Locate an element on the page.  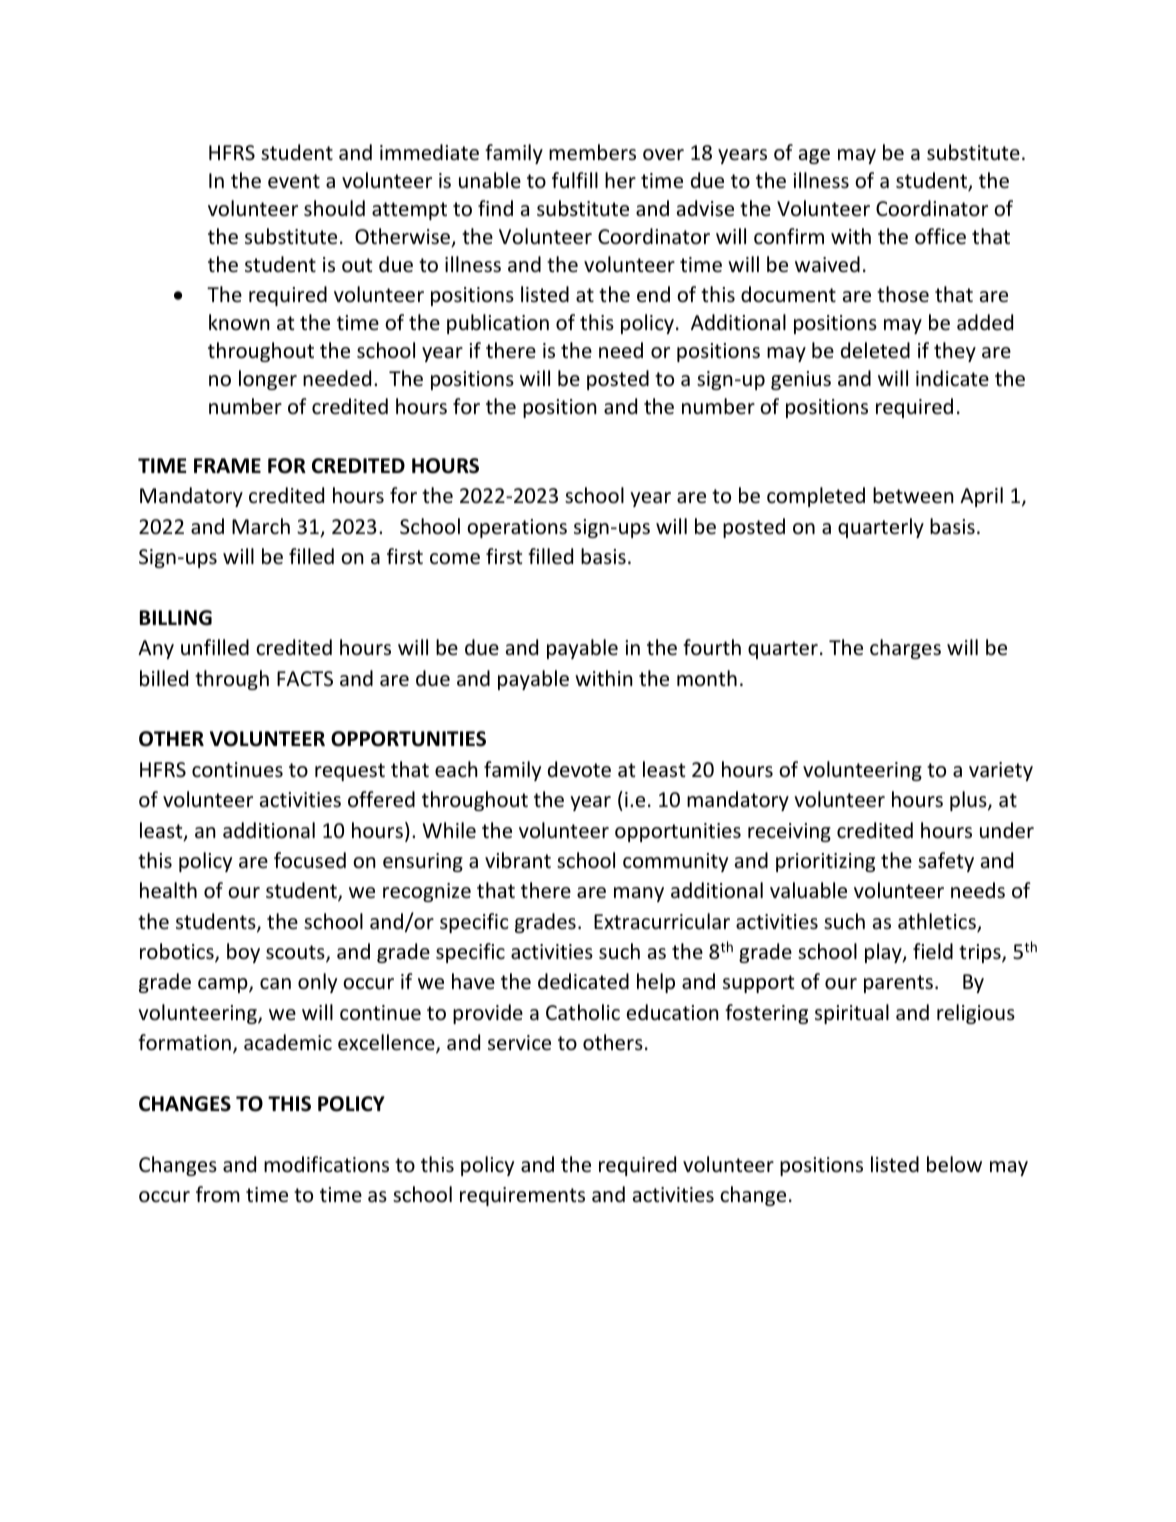
modifications is located at coordinates (326, 1164).
